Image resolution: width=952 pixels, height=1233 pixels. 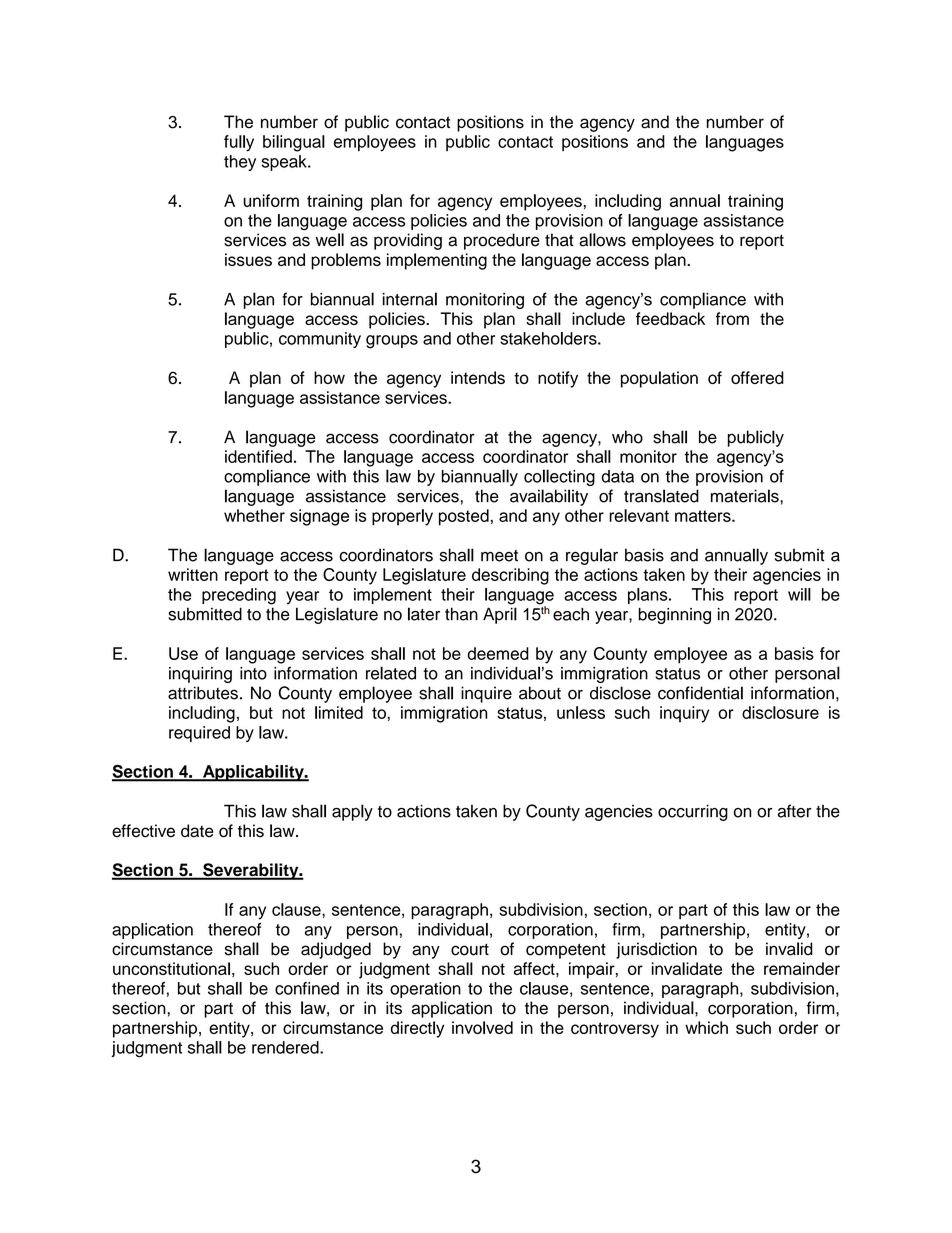 I want to click on preceding, so click(x=239, y=596).
